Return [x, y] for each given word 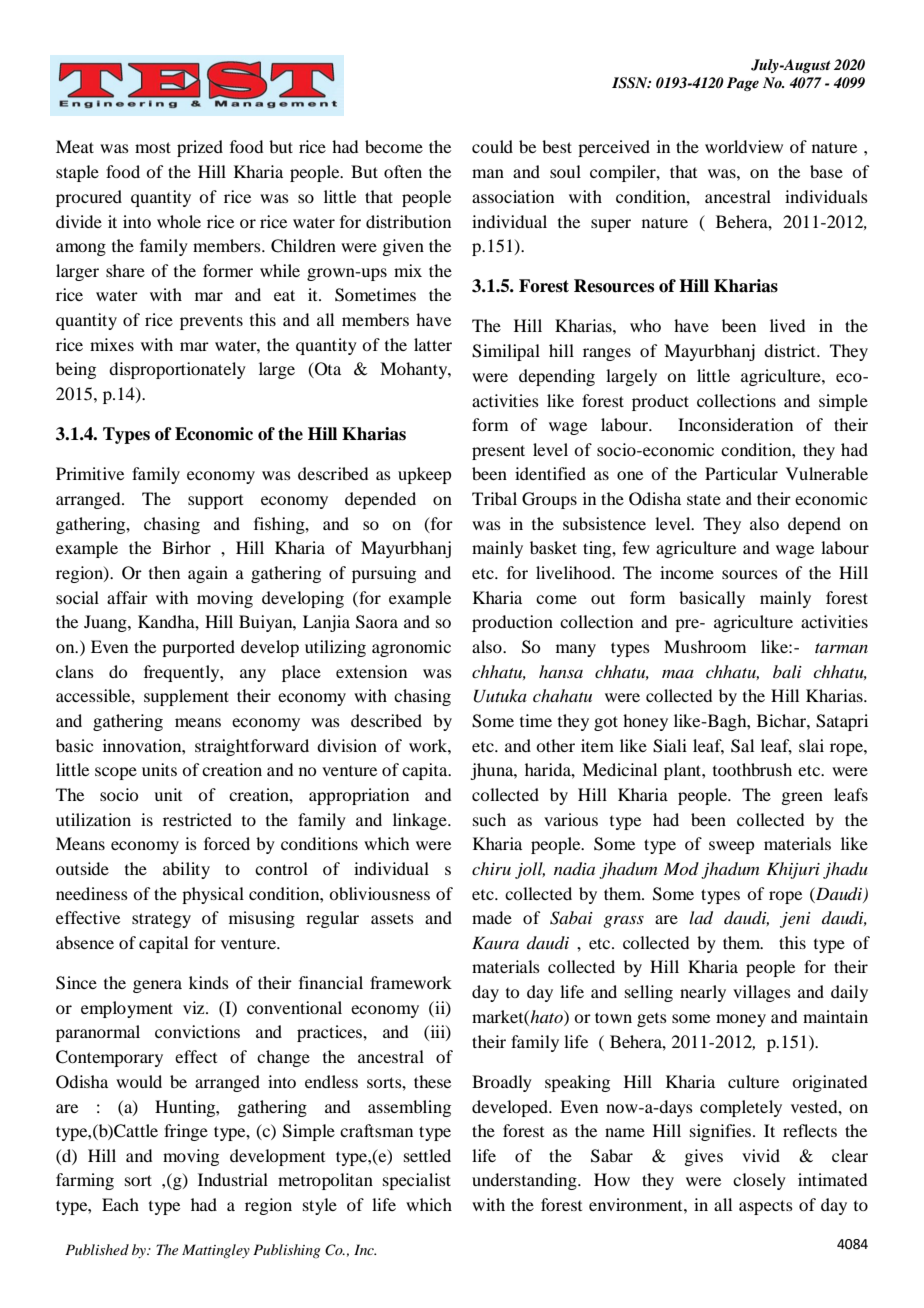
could [492, 146]
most [153, 147]
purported [198, 648]
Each [120, 1204]
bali [787, 671]
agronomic [411, 648]
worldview [744, 146]
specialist [417, 1181]
